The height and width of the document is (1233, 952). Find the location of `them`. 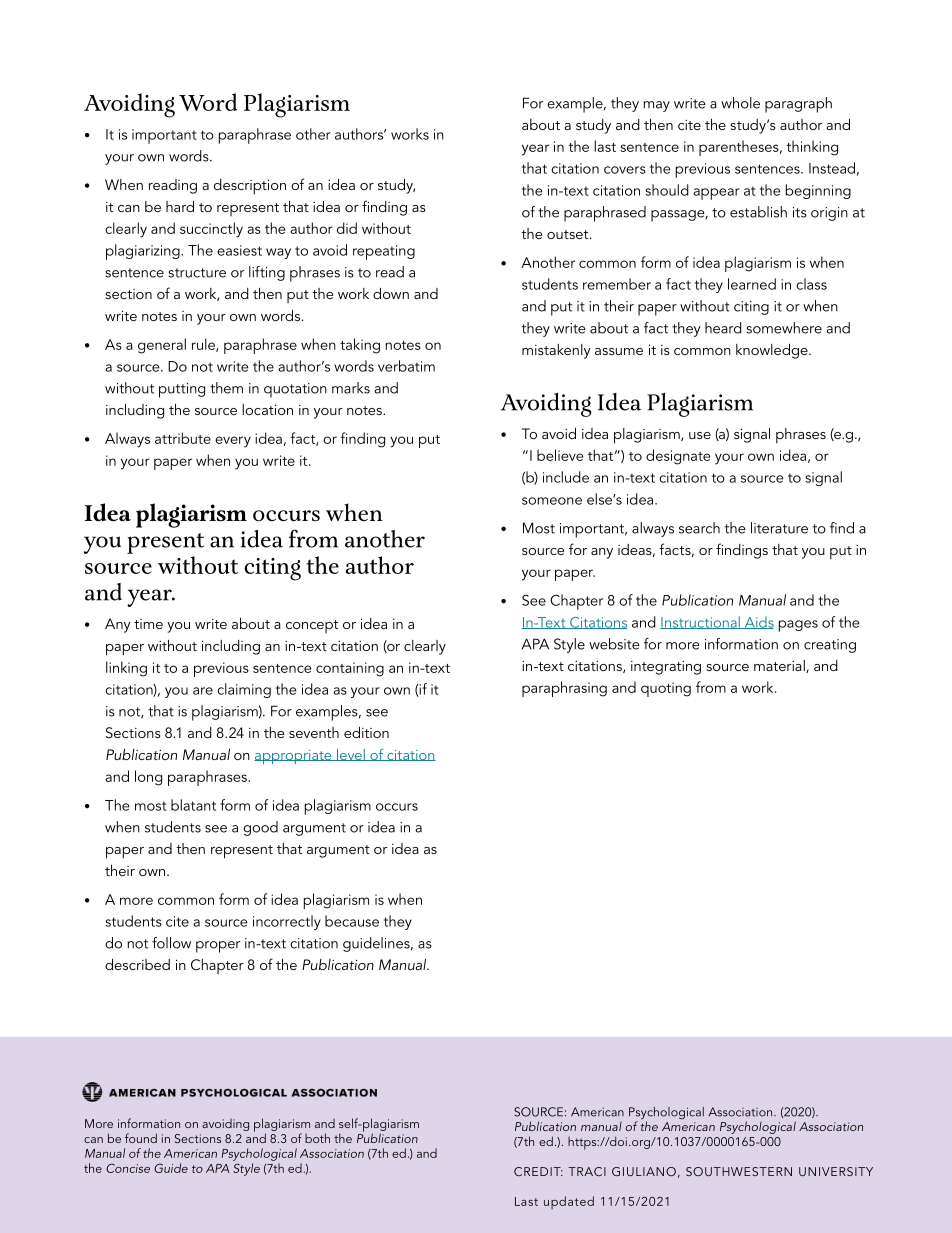

them is located at coordinates (226, 388).
